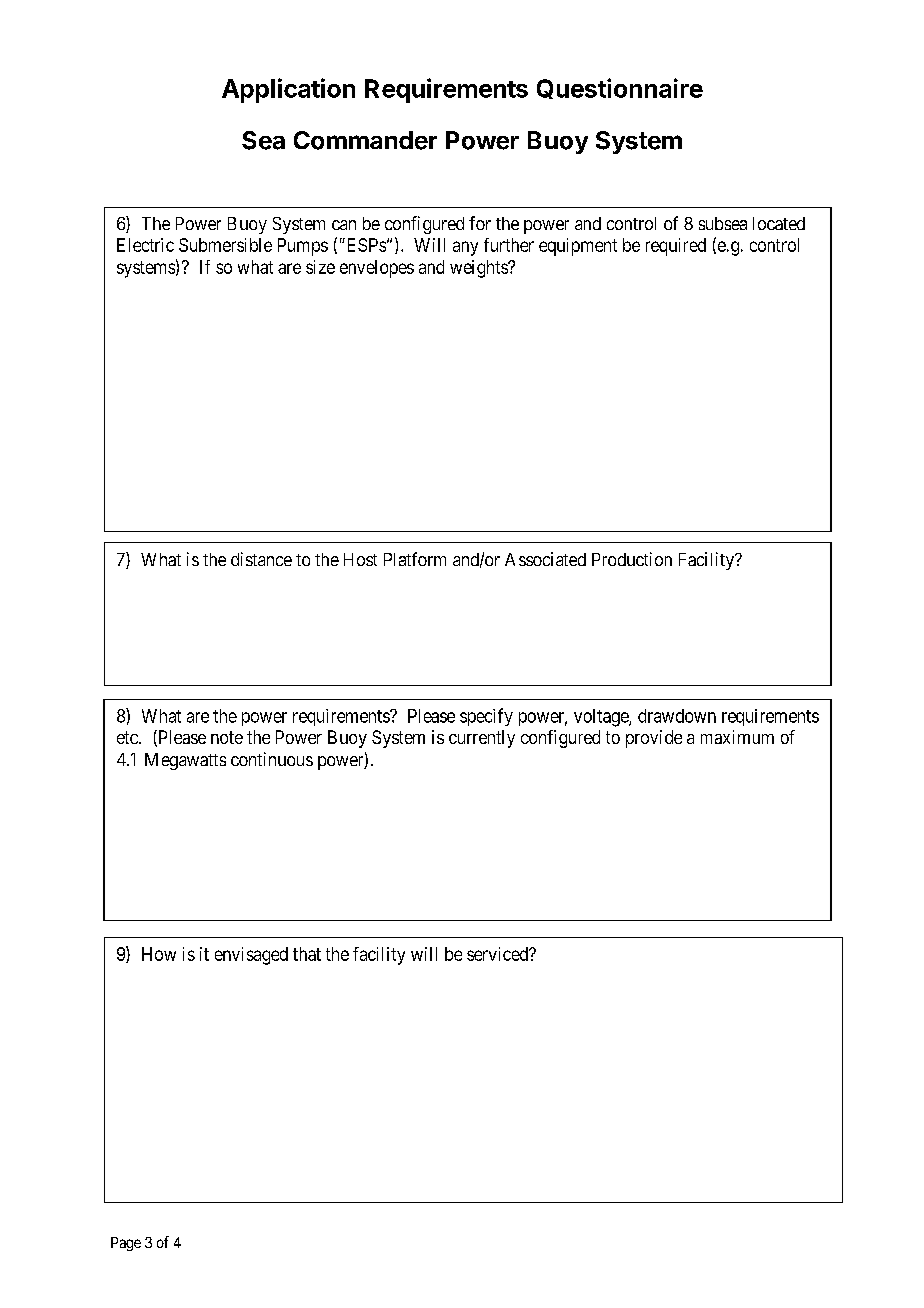 Image resolution: width=924 pixels, height=1308 pixels. Describe the element at coordinates (225, 245) in the image. I see `Submersible` at that location.
